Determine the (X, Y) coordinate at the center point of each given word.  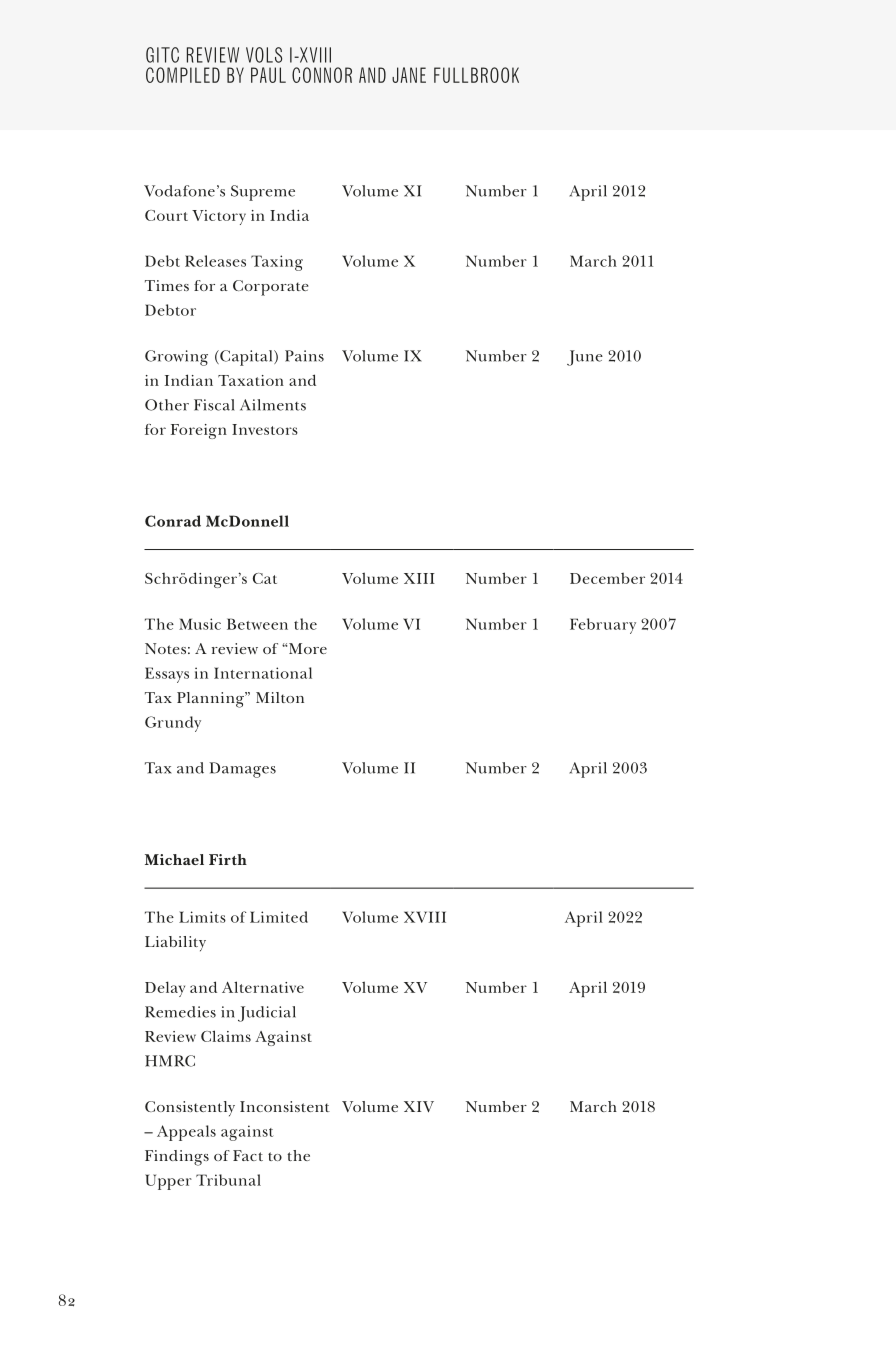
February (603, 626)
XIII (419, 578)
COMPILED (183, 75)
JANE (409, 75)
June (585, 358)
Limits (202, 917)
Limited (279, 917)
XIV (419, 1106)
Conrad (173, 521)
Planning (211, 700)
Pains (304, 356)
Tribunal (228, 1180)
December (607, 578)
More (308, 648)
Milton (280, 697)
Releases (215, 261)
